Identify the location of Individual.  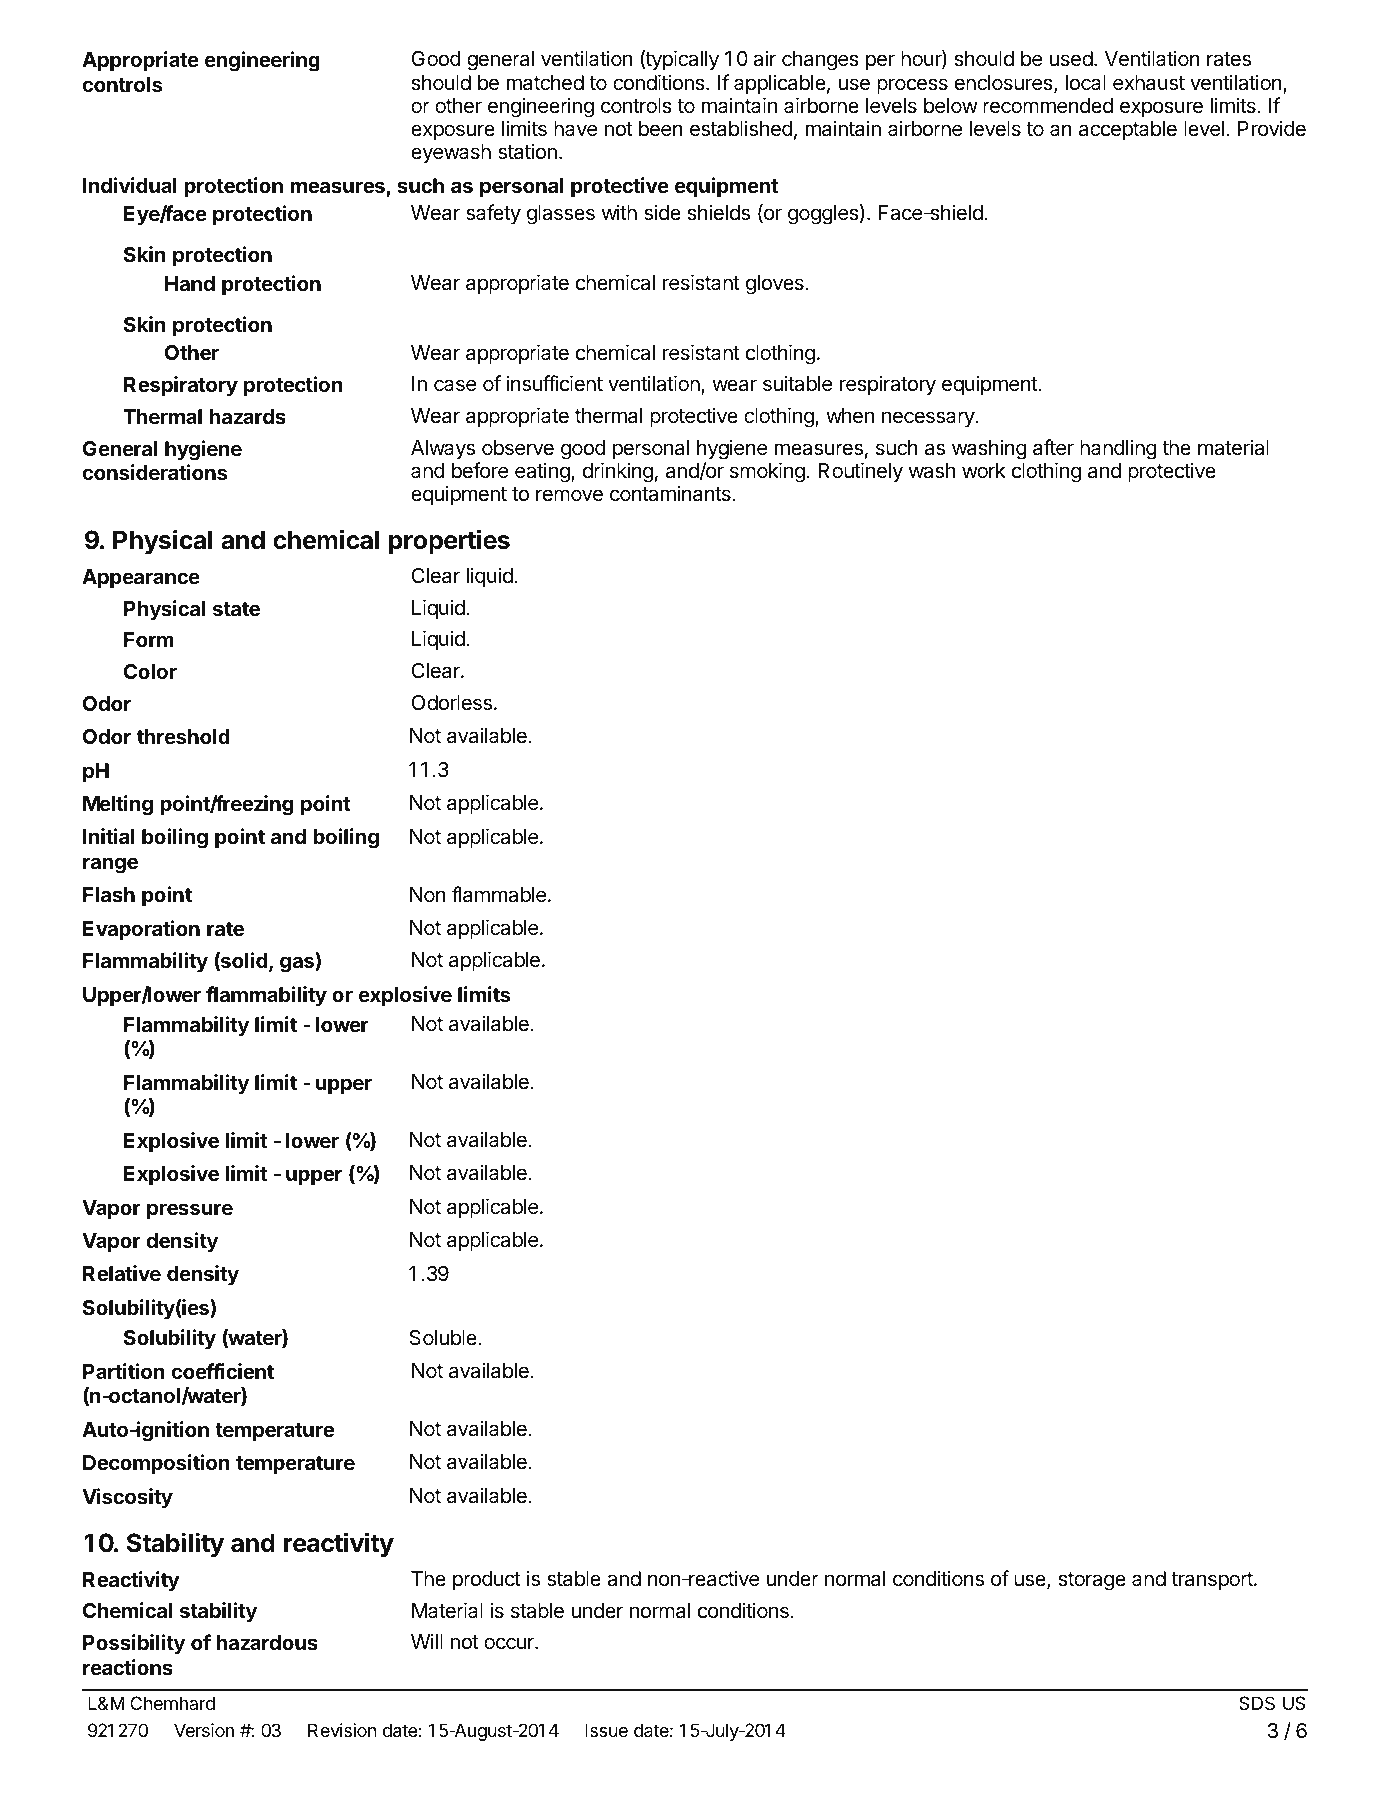
(130, 185).
